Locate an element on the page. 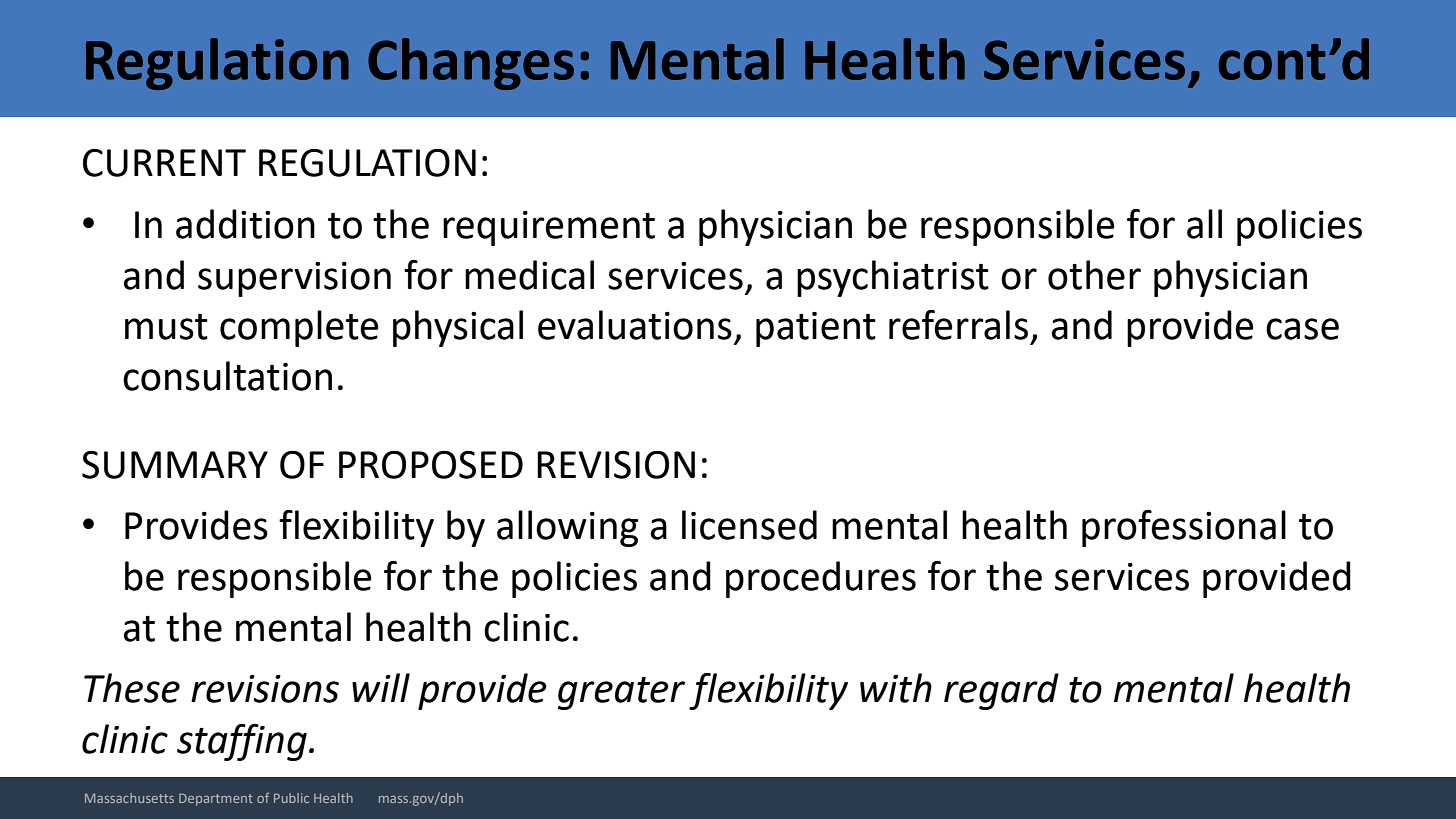  licensed is located at coordinates (749, 525).
